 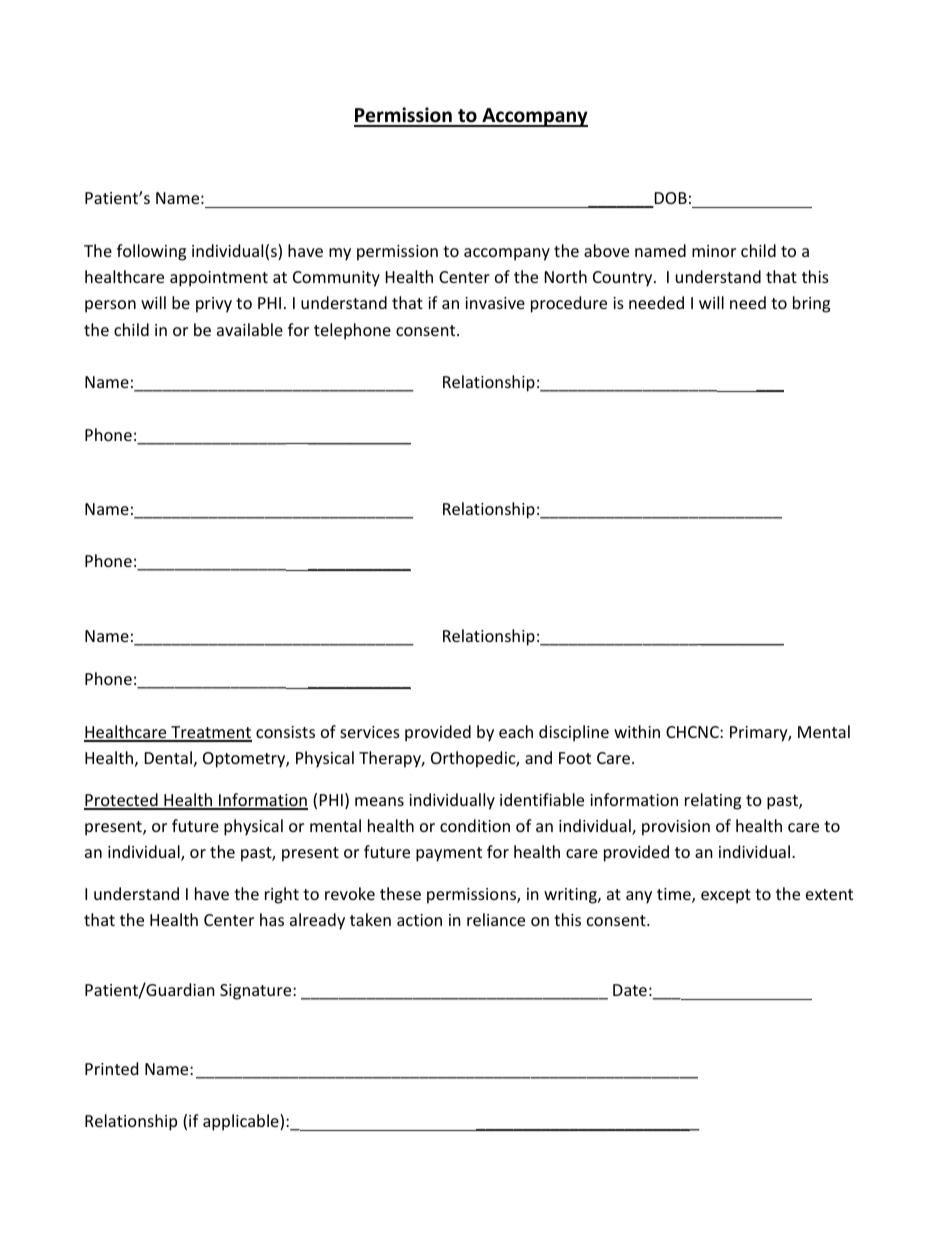 What do you see at coordinates (111, 1068) in the document?
I see `Printed` at bounding box center [111, 1068].
